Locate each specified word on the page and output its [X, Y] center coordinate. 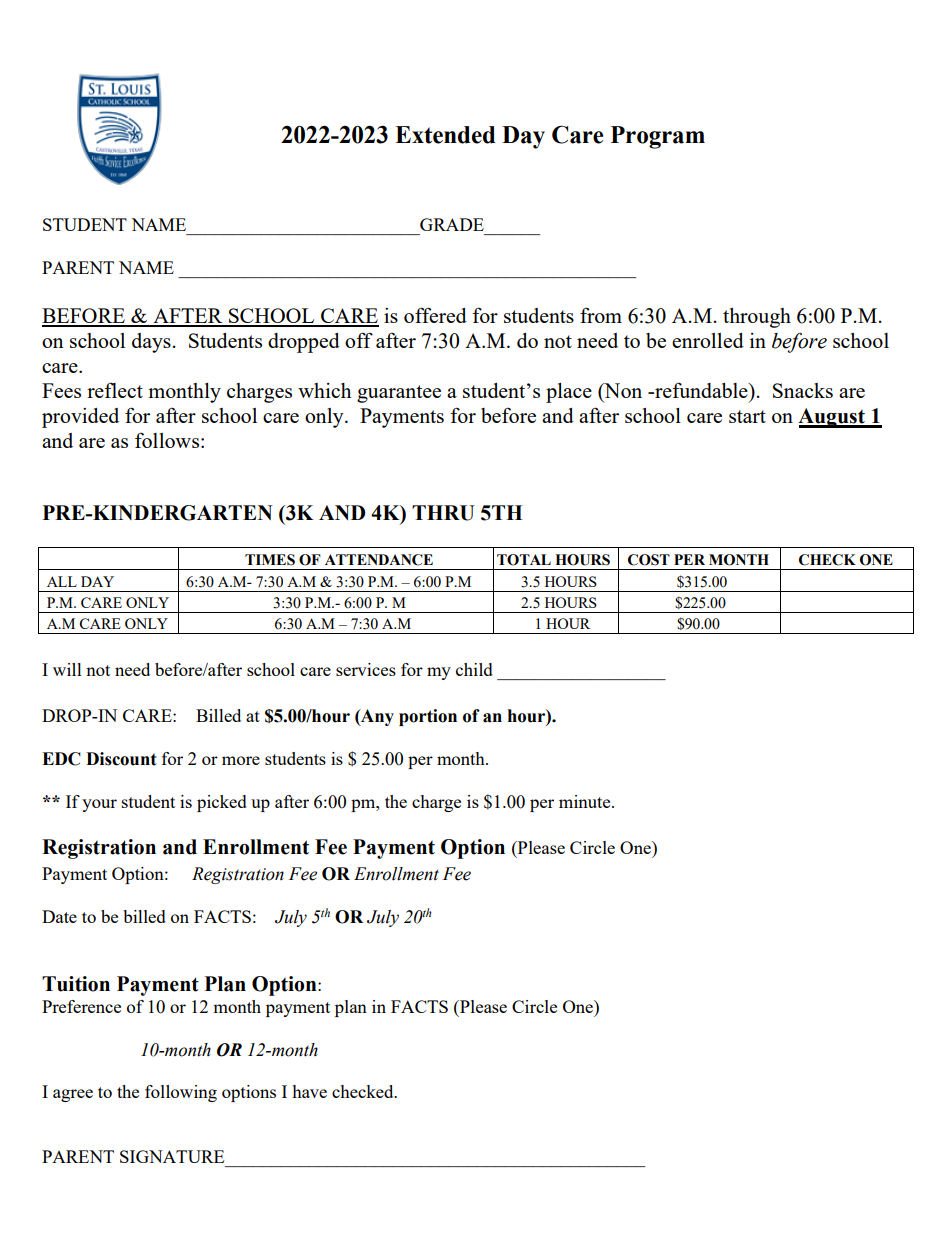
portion [428, 717]
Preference [81, 1006]
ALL [62, 581]
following [181, 1093]
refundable [701, 390]
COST [649, 560]
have [309, 1091]
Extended [445, 135]
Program [658, 137]
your [99, 805]
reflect [115, 390]
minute [586, 801]
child [474, 669]
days [151, 343]
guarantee [399, 394]
